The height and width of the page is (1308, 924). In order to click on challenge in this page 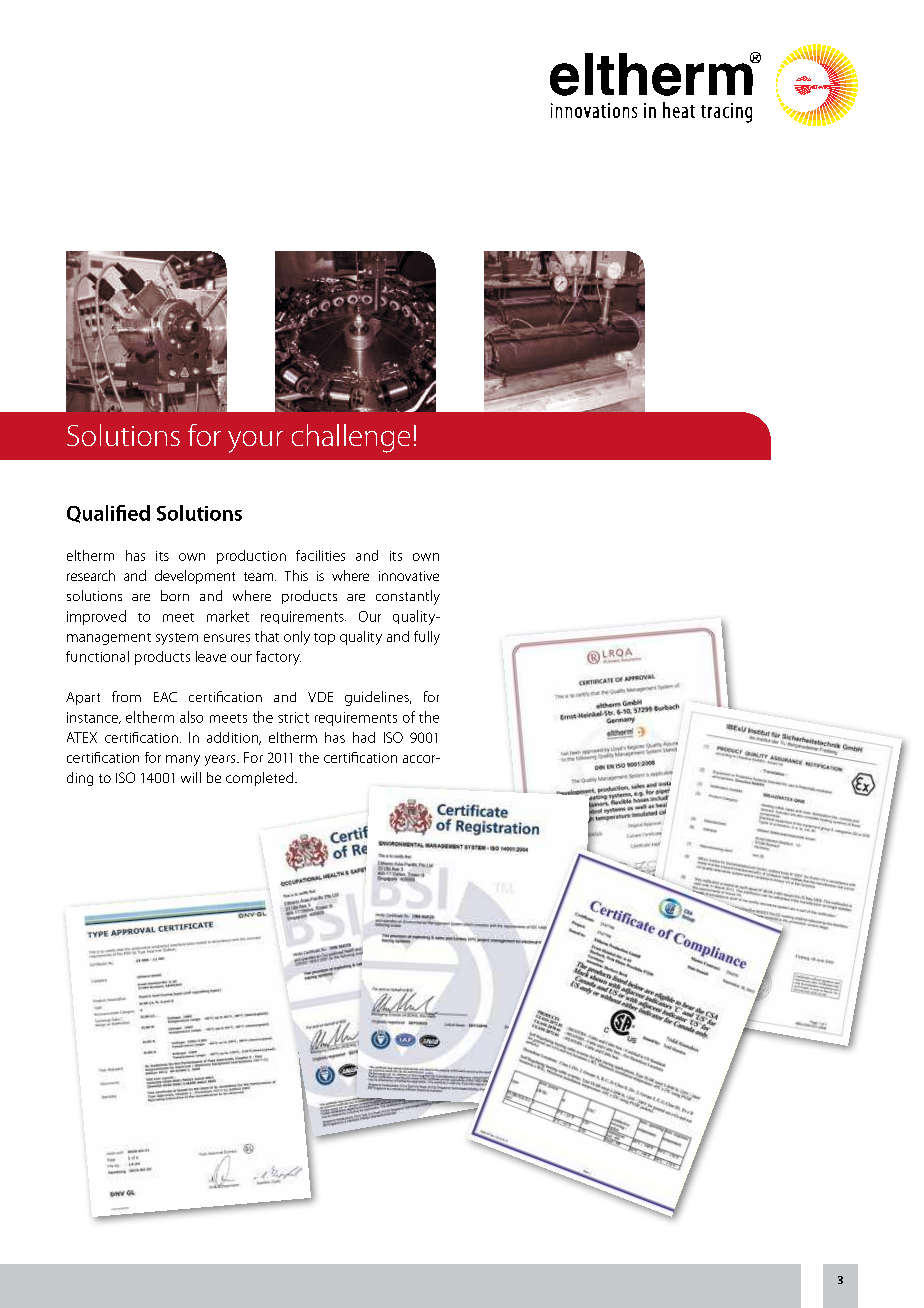, I will do `click(351, 438)`.
